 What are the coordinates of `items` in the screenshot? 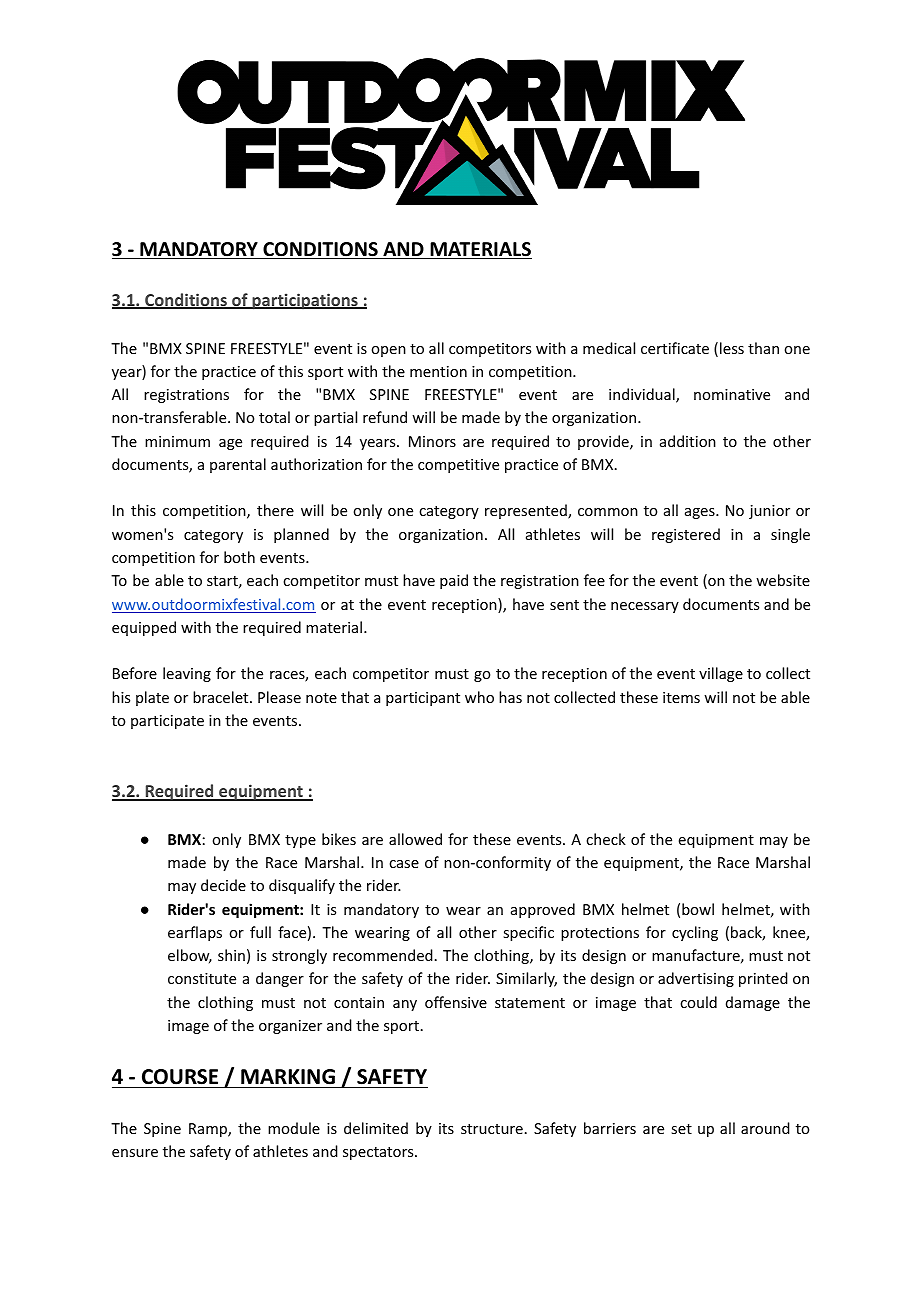 It's located at (681, 697).
